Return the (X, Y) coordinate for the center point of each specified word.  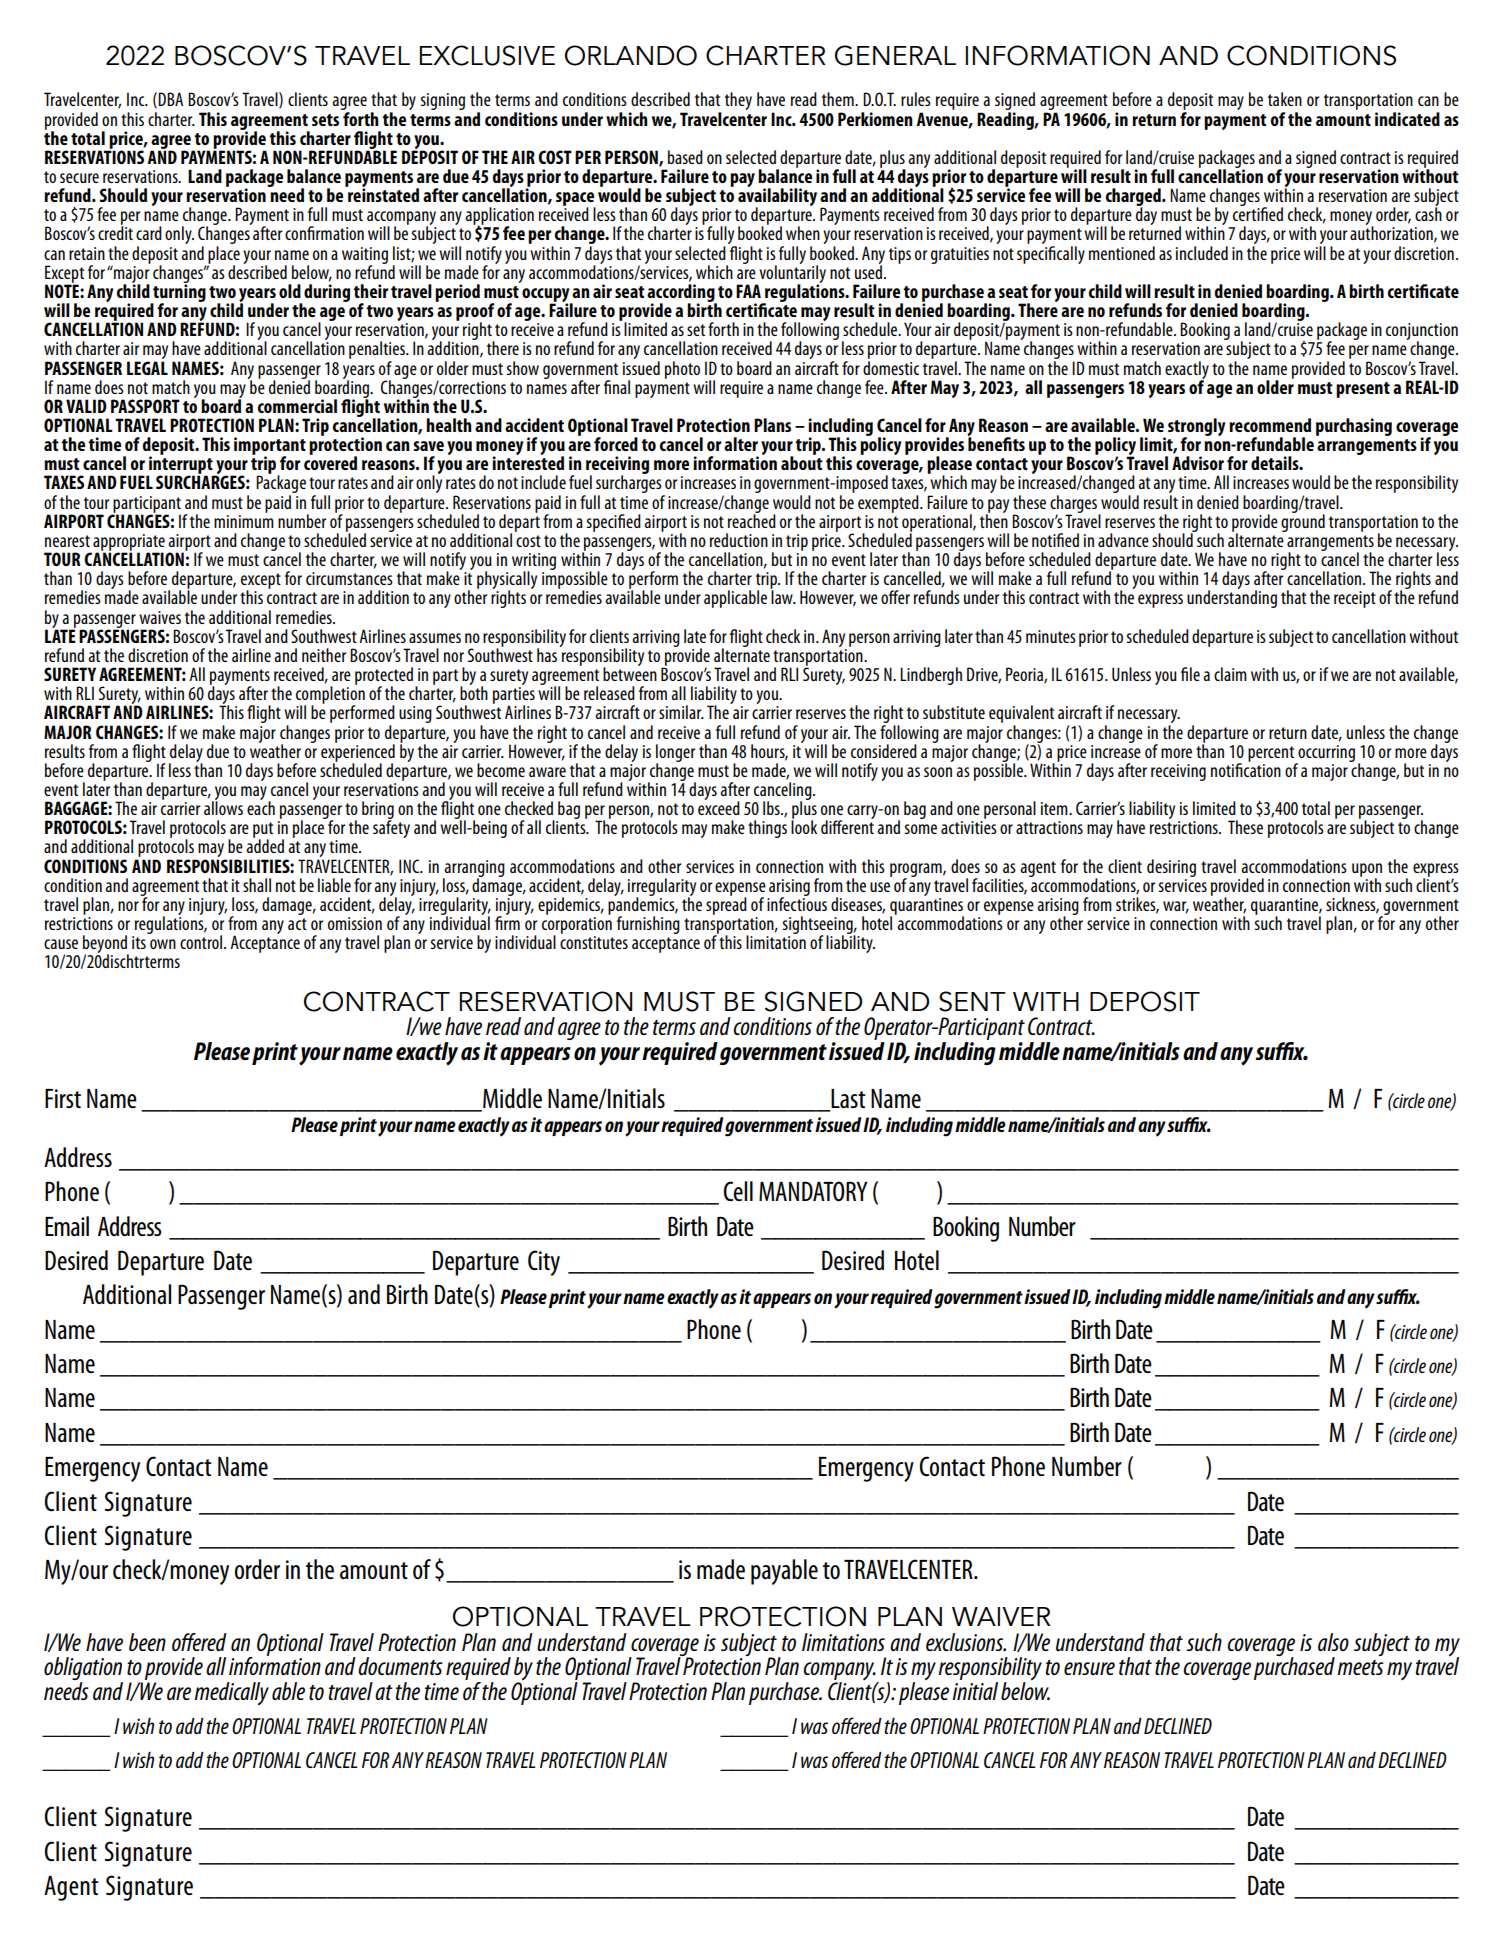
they (738, 101)
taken (1285, 99)
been (147, 1642)
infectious (797, 903)
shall (257, 885)
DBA (170, 99)
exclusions (966, 1642)
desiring (1171, 868)
